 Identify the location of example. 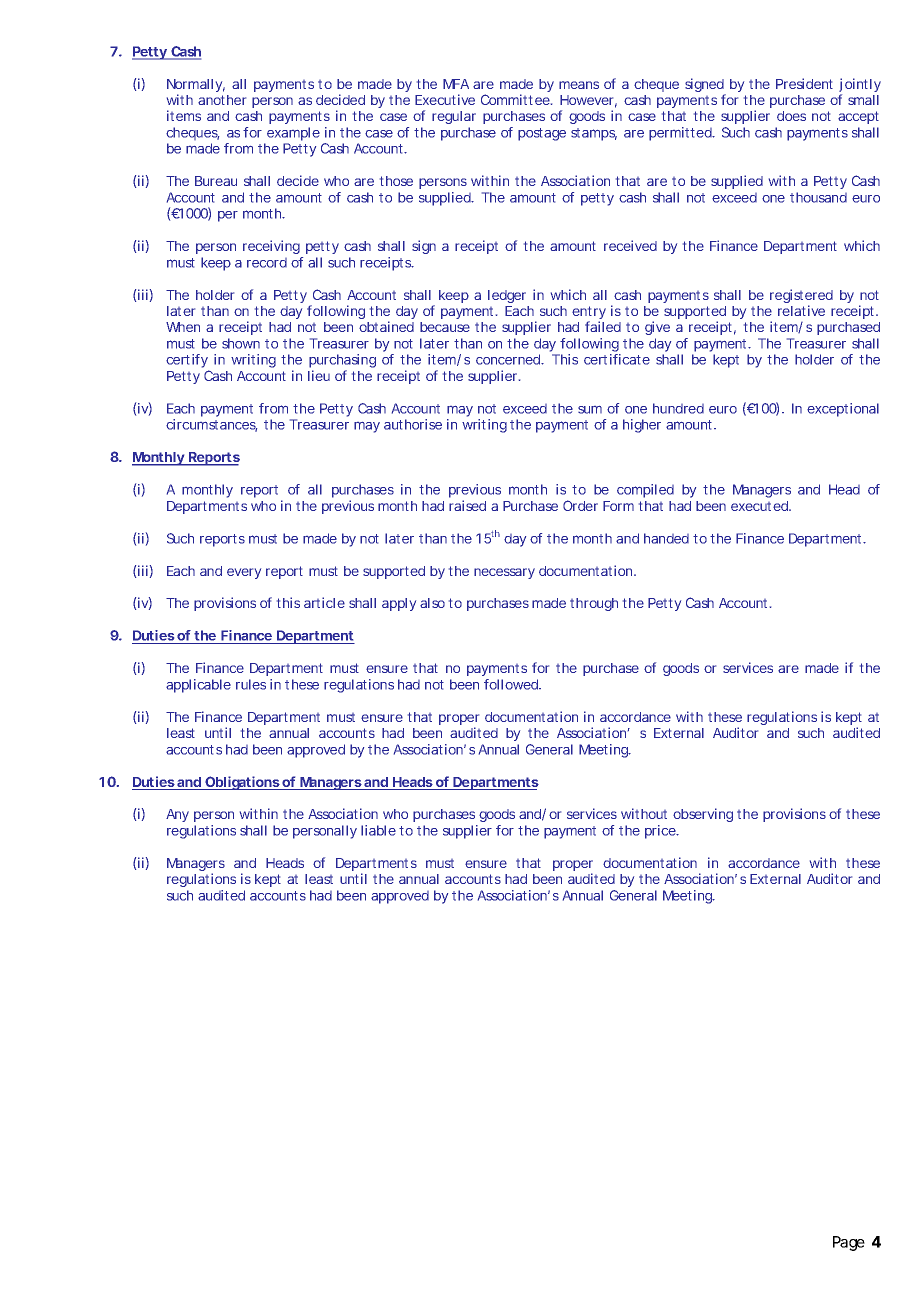
(293, 134).
